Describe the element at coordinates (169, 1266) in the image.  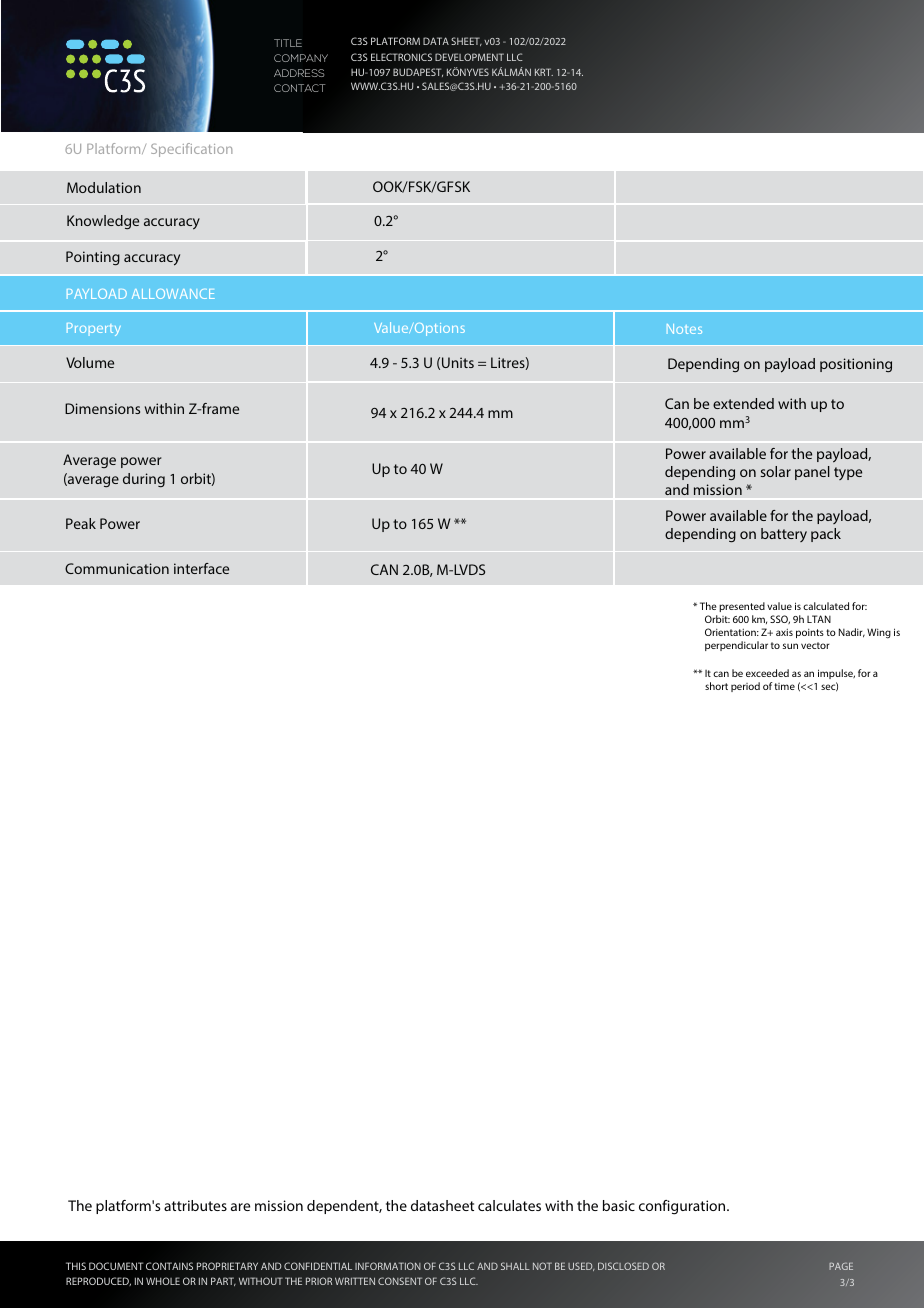
I see `CONTAINS` at that location.
